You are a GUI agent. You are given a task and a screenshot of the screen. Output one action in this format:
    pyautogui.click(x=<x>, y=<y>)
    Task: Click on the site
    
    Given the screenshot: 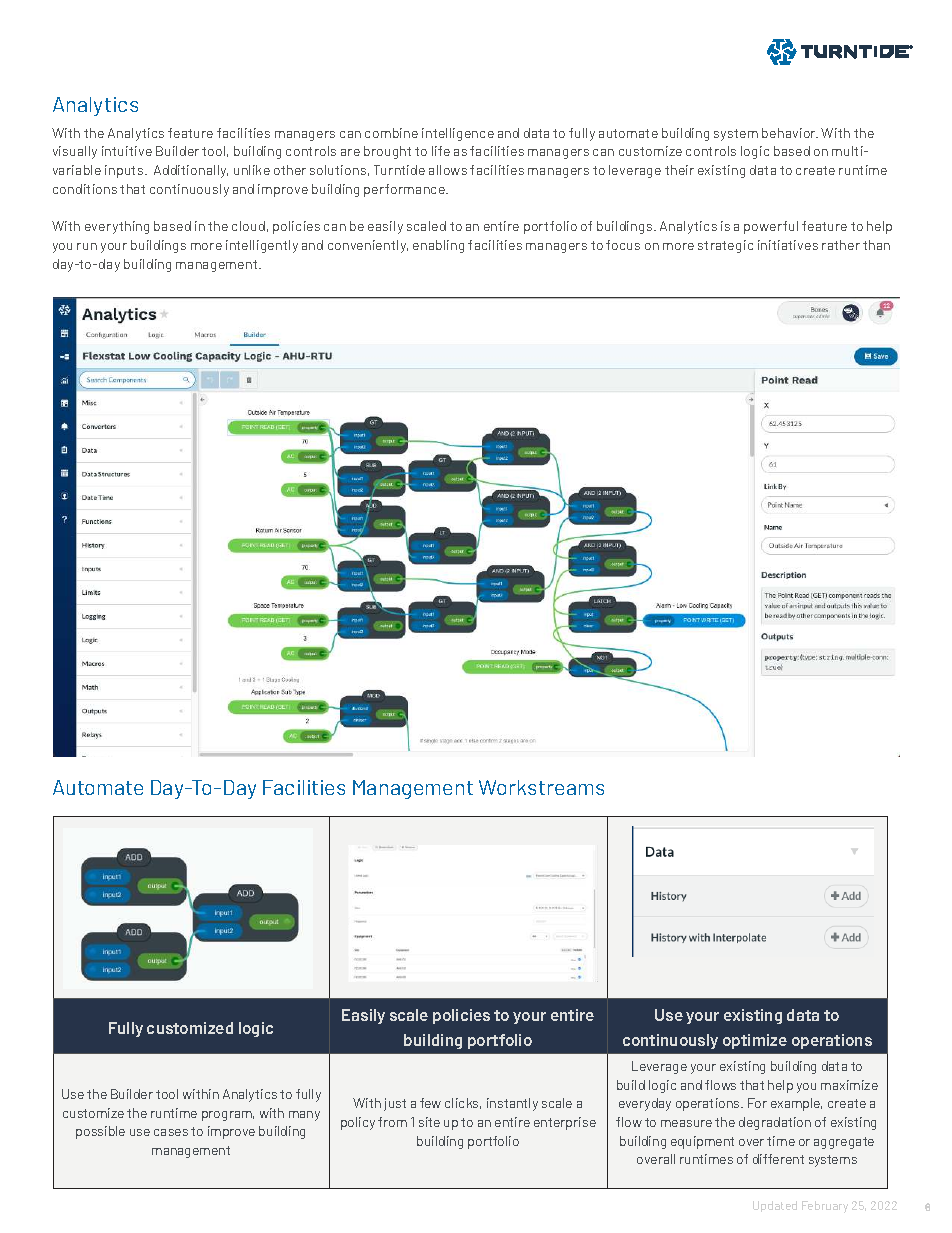 What is the action you would take?
    pyautogui.click(x=429, y=1122)
